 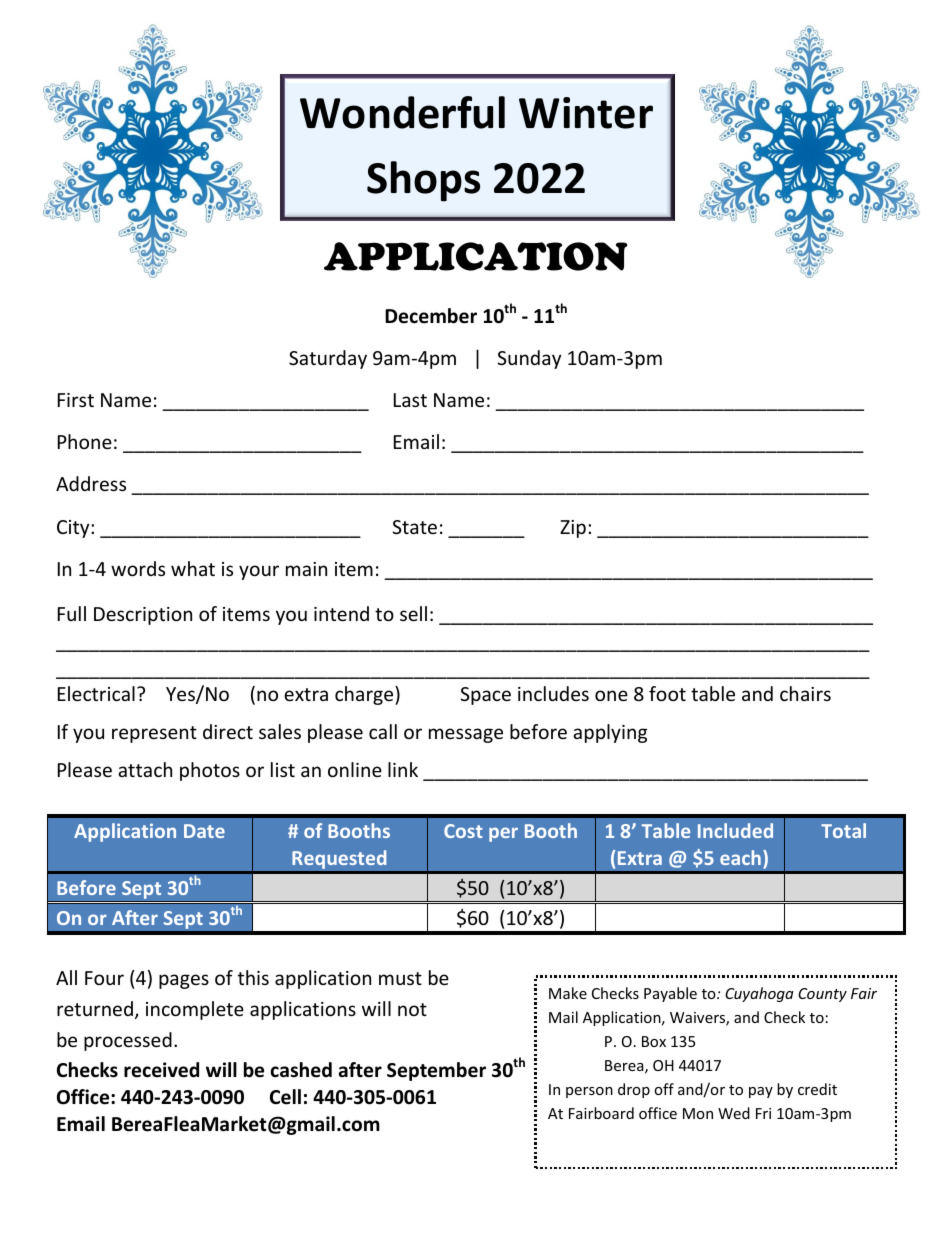 What do you see at coordinates (161, 1070) in the screenshot?
I see `received` at bounding box center [161, 1070].
